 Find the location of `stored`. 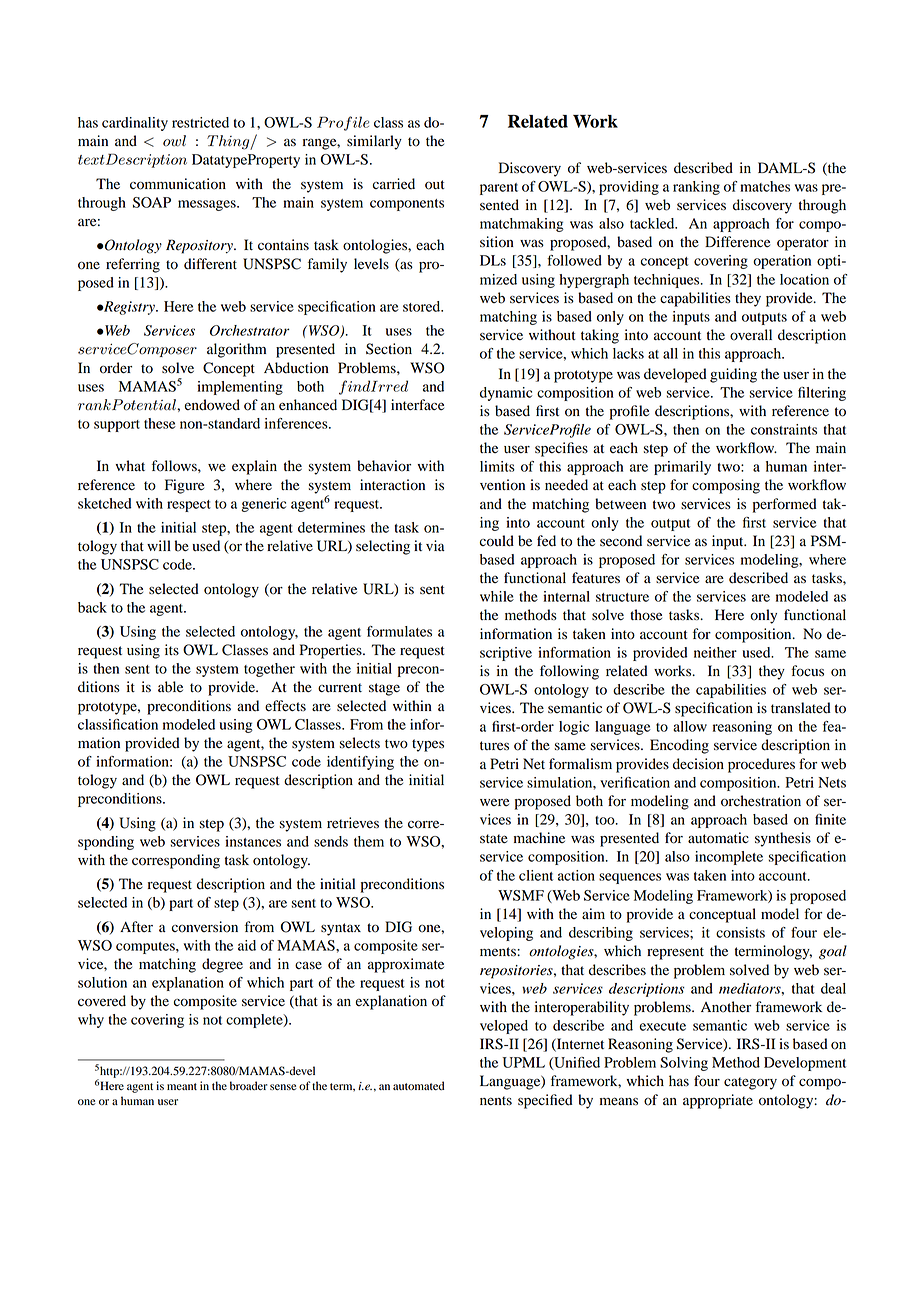

stored is located at coordinates (423, 306).
